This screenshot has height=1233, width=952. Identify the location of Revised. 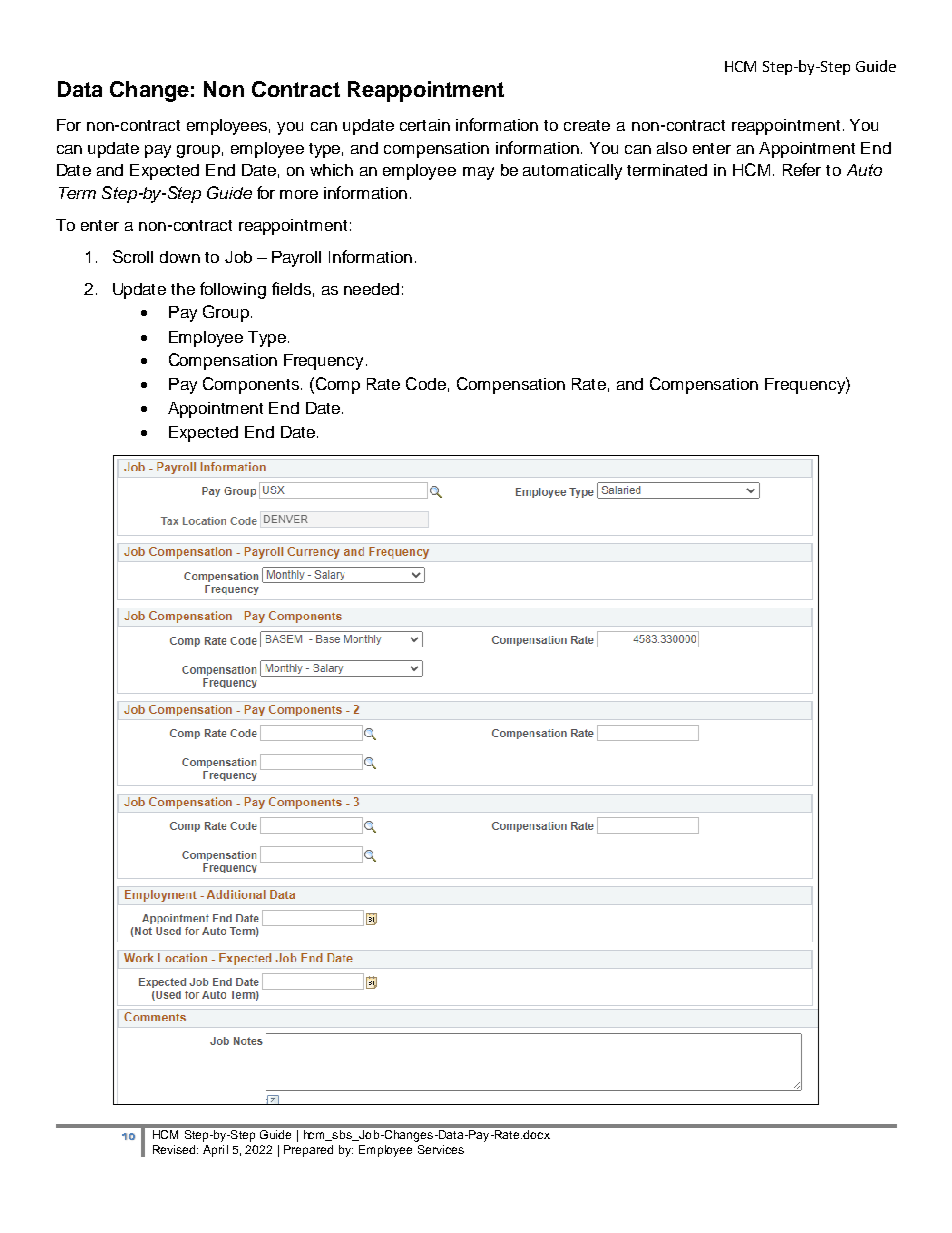
(175, 1149).
